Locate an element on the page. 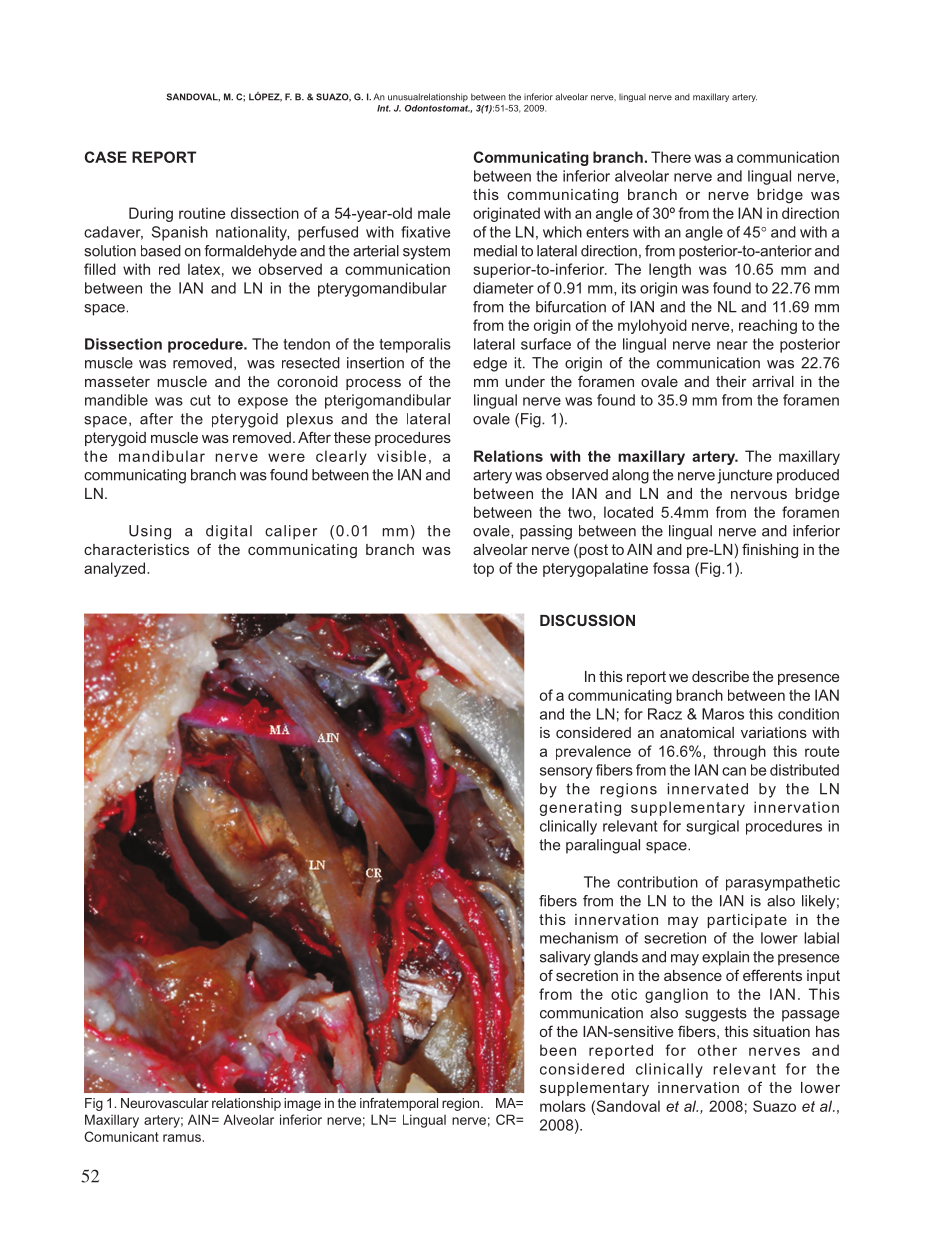  through is located at coordinates (739, 752).
